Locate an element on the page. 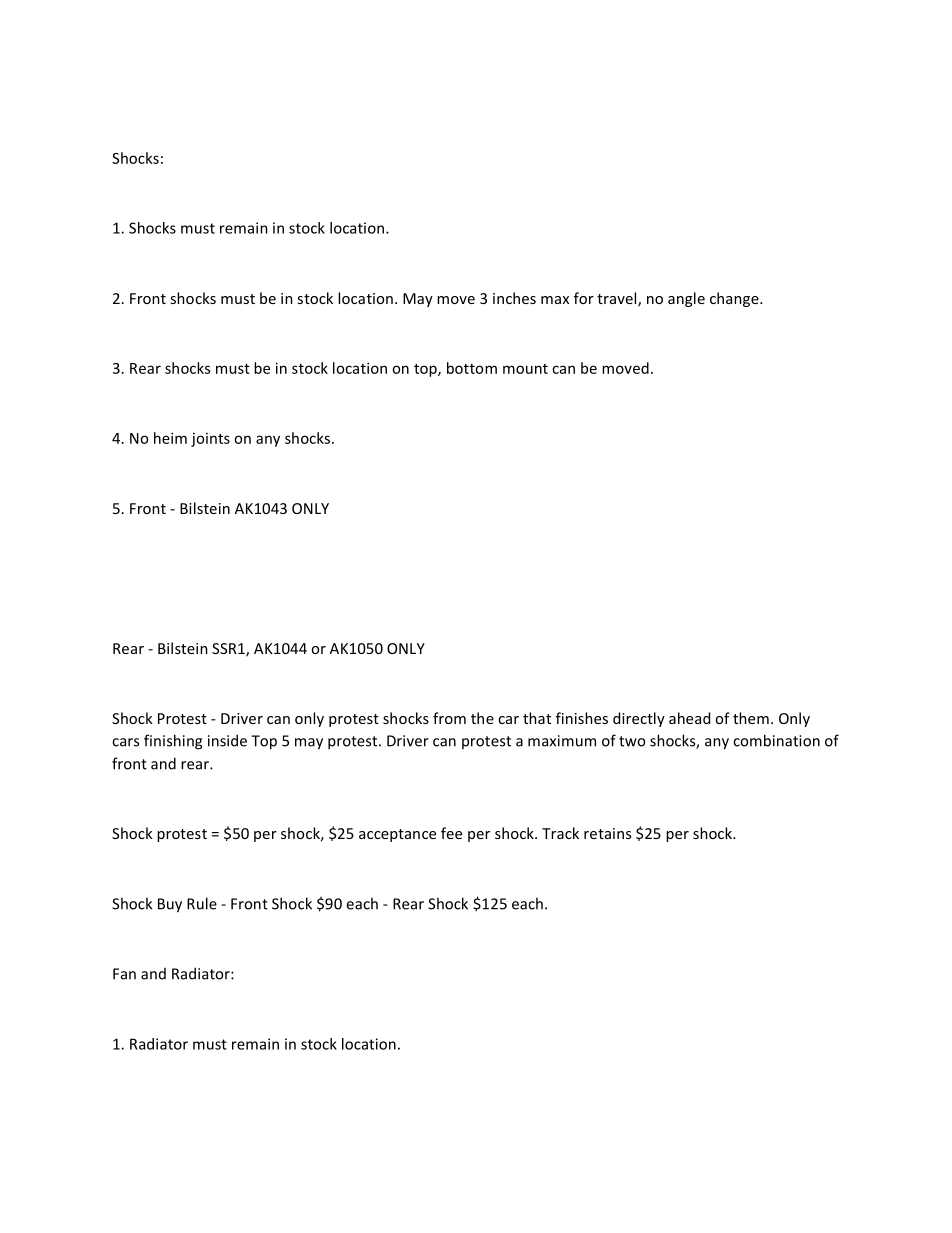 The width and height of the image is (952, 1233). inches is located at coordinates (514, 298).
